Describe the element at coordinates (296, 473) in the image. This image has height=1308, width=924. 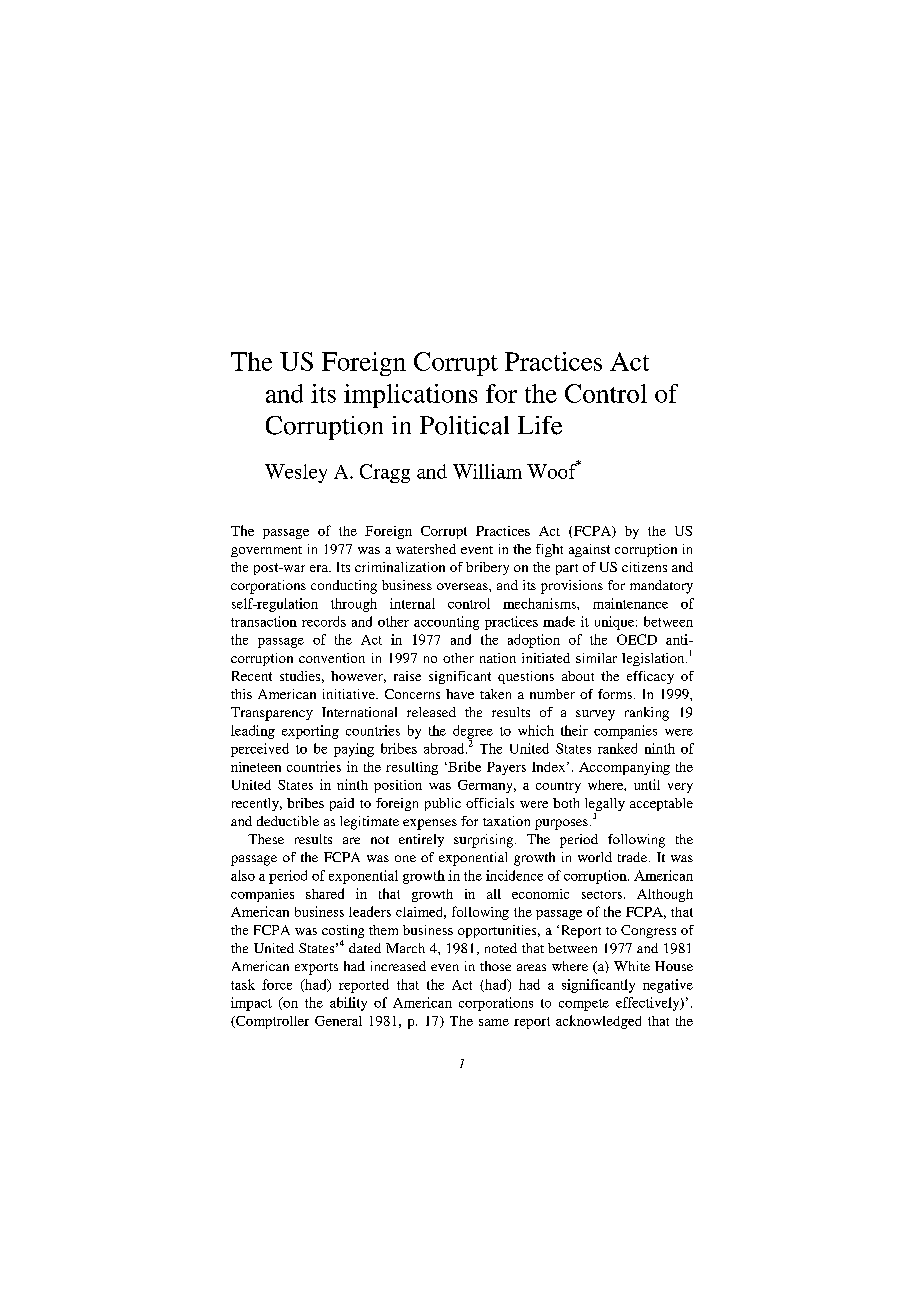
I see `Wesley` at that location.
